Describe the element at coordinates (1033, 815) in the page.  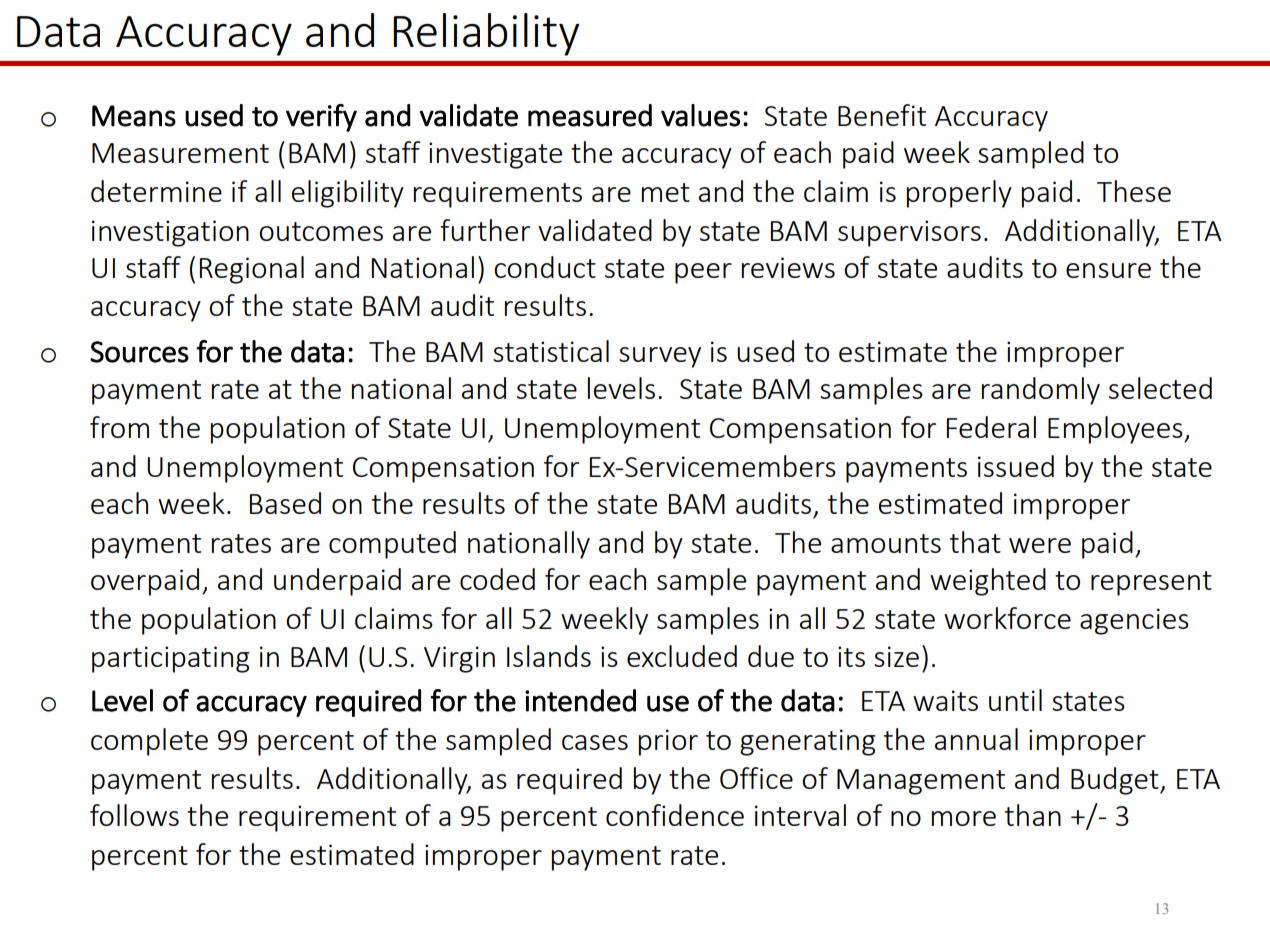
I see `than` at that location.
